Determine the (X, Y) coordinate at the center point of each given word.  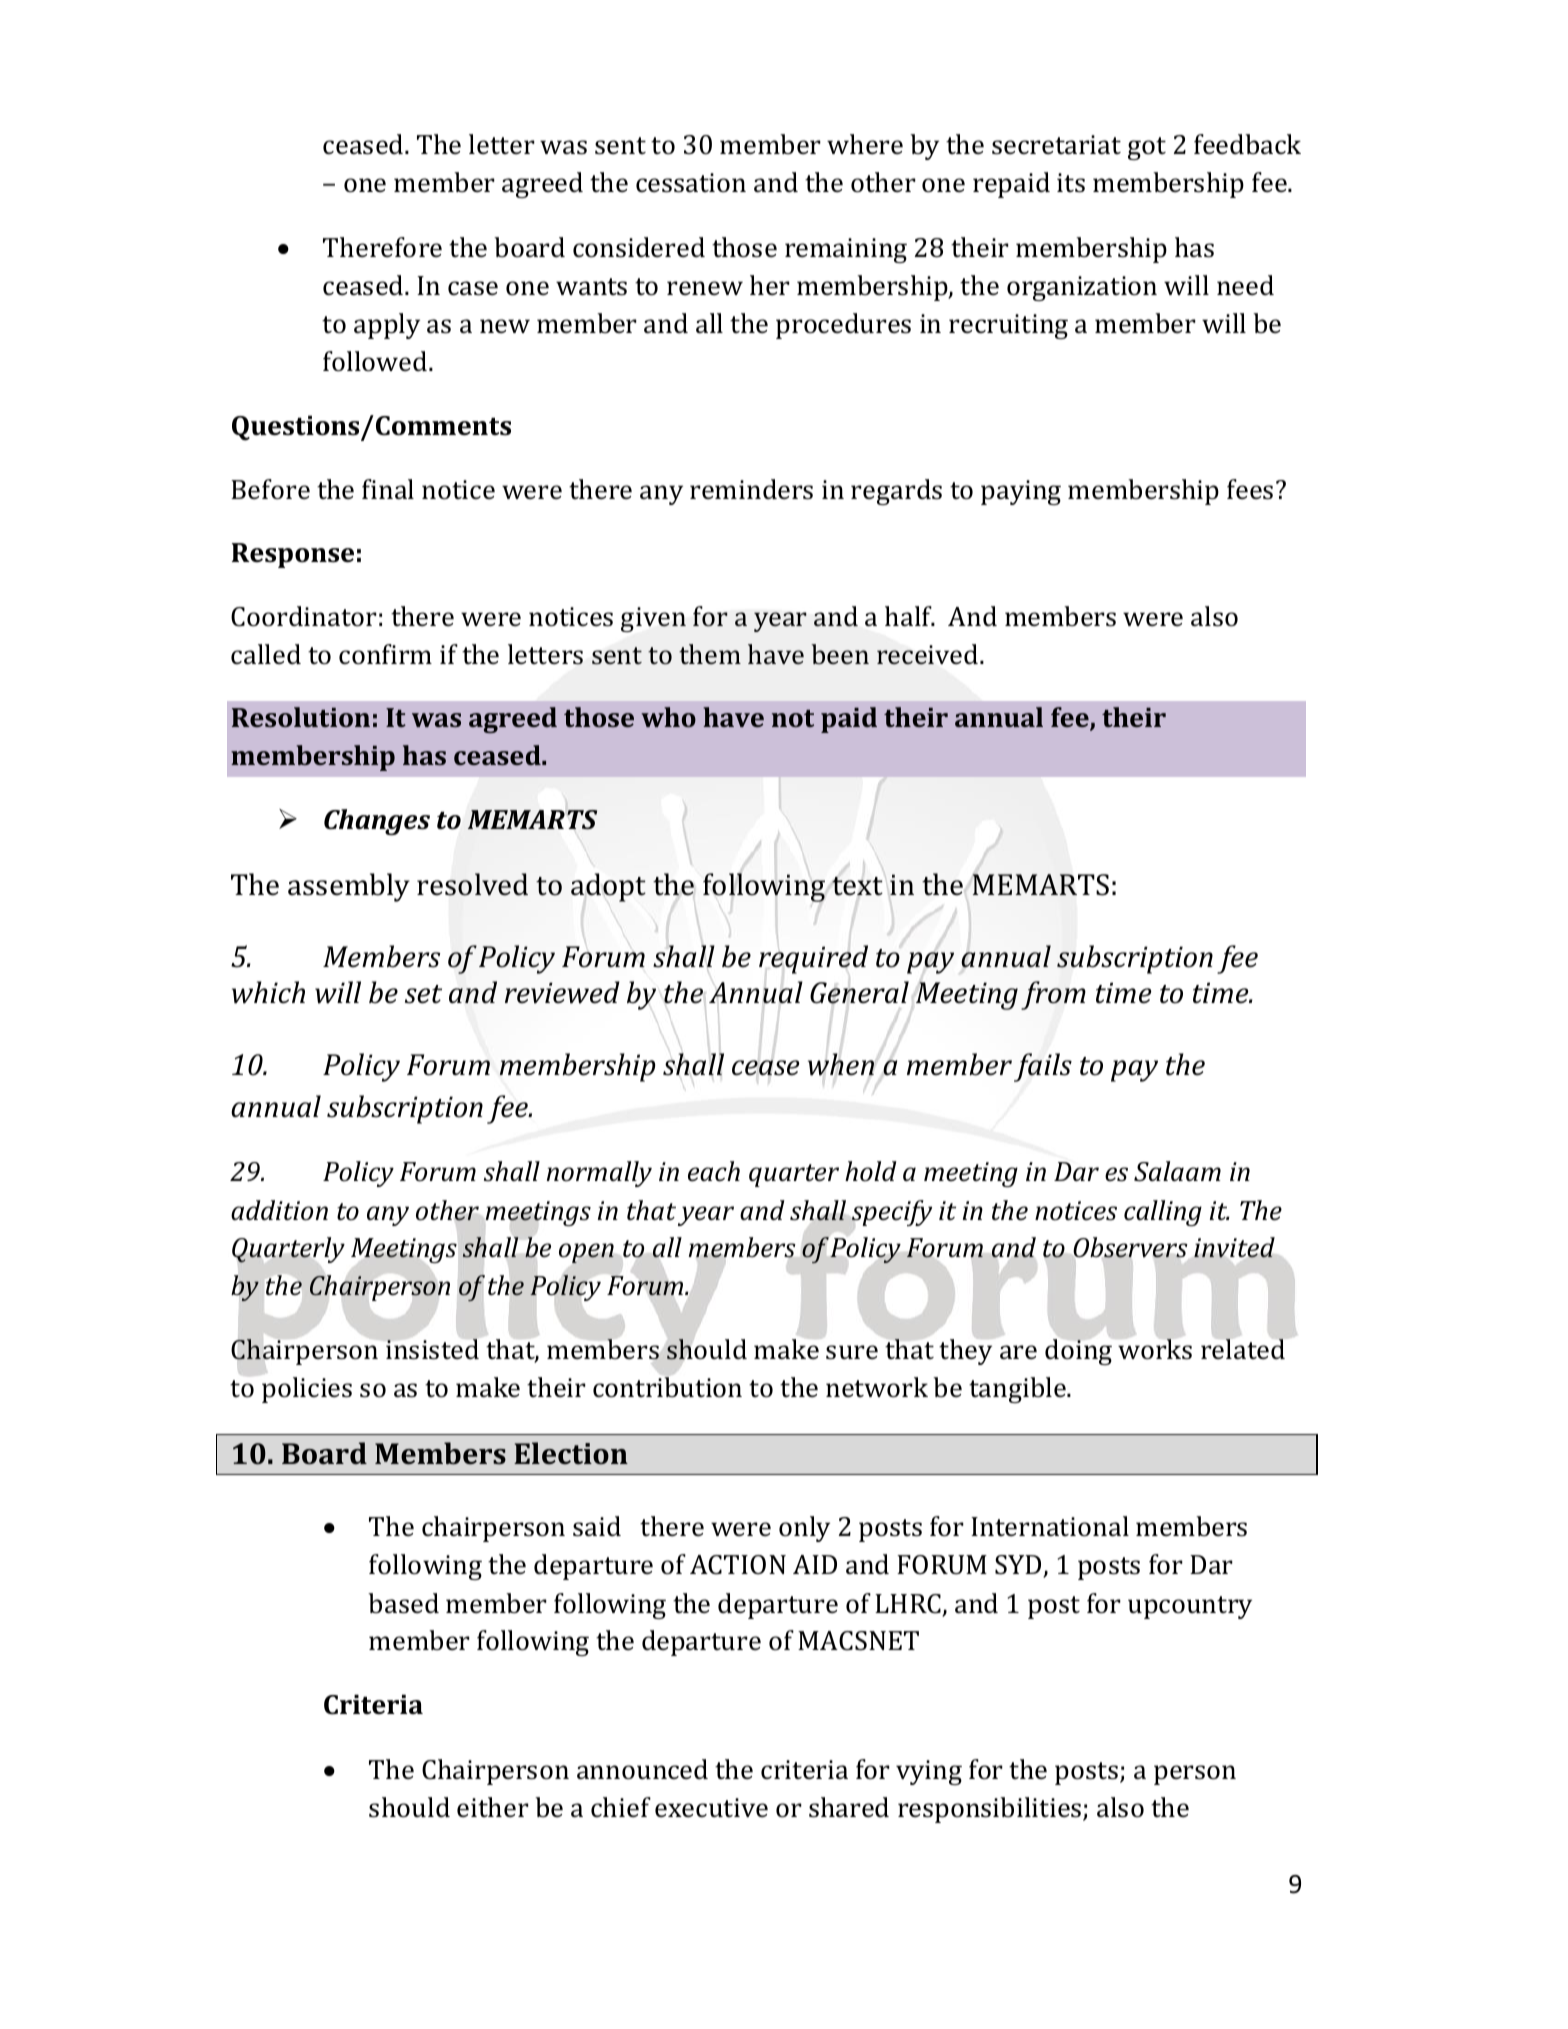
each (714, 1171)
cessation (691, 183)
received (929, 654)
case (473, 288)
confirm (385, 654)
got (1147, 148)
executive (711, 1808)
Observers (1130, 1247)
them (710, 654)
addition (279, 1210)
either (493, 1807)
